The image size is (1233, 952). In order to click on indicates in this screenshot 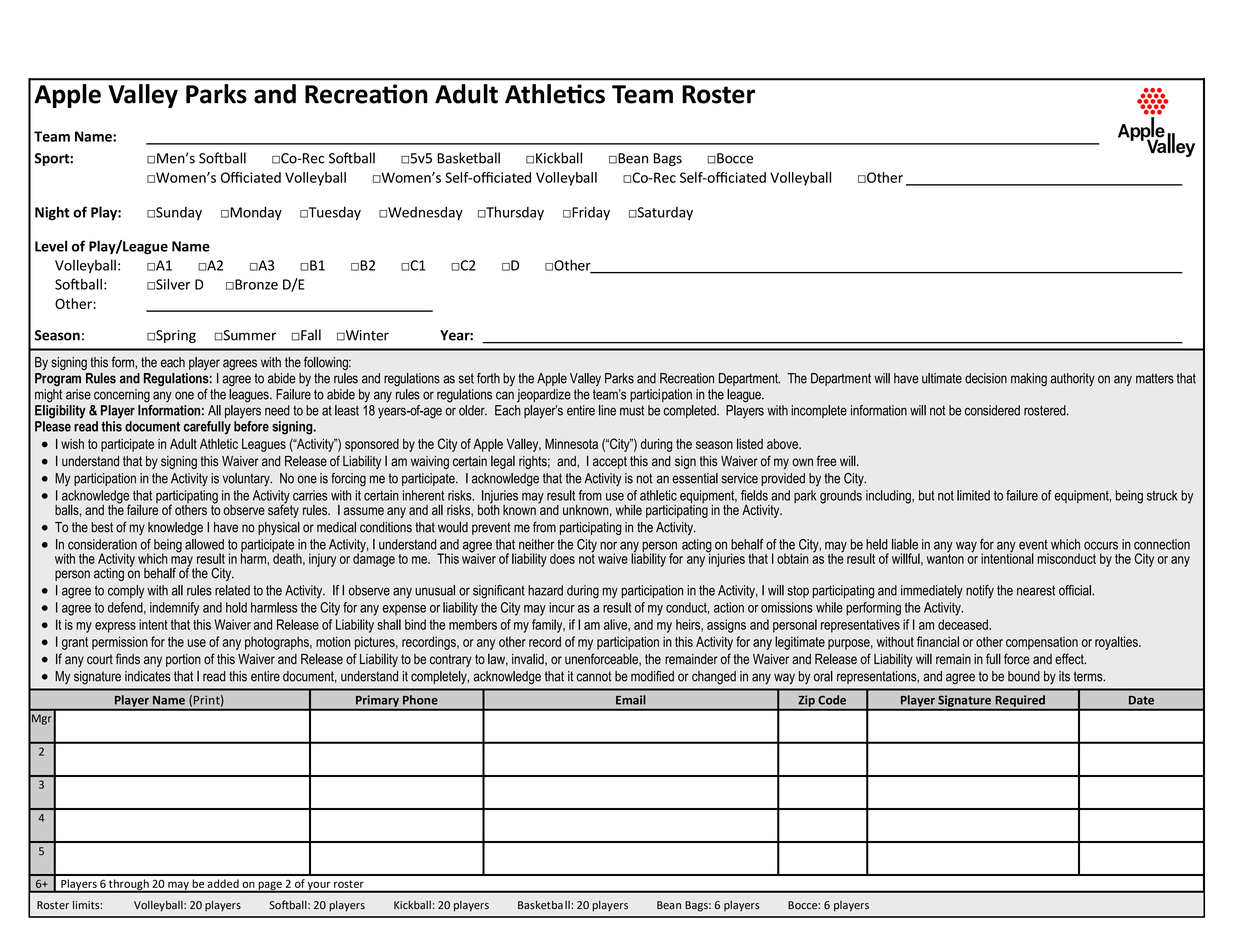, I will do `click(148, 676)`.
